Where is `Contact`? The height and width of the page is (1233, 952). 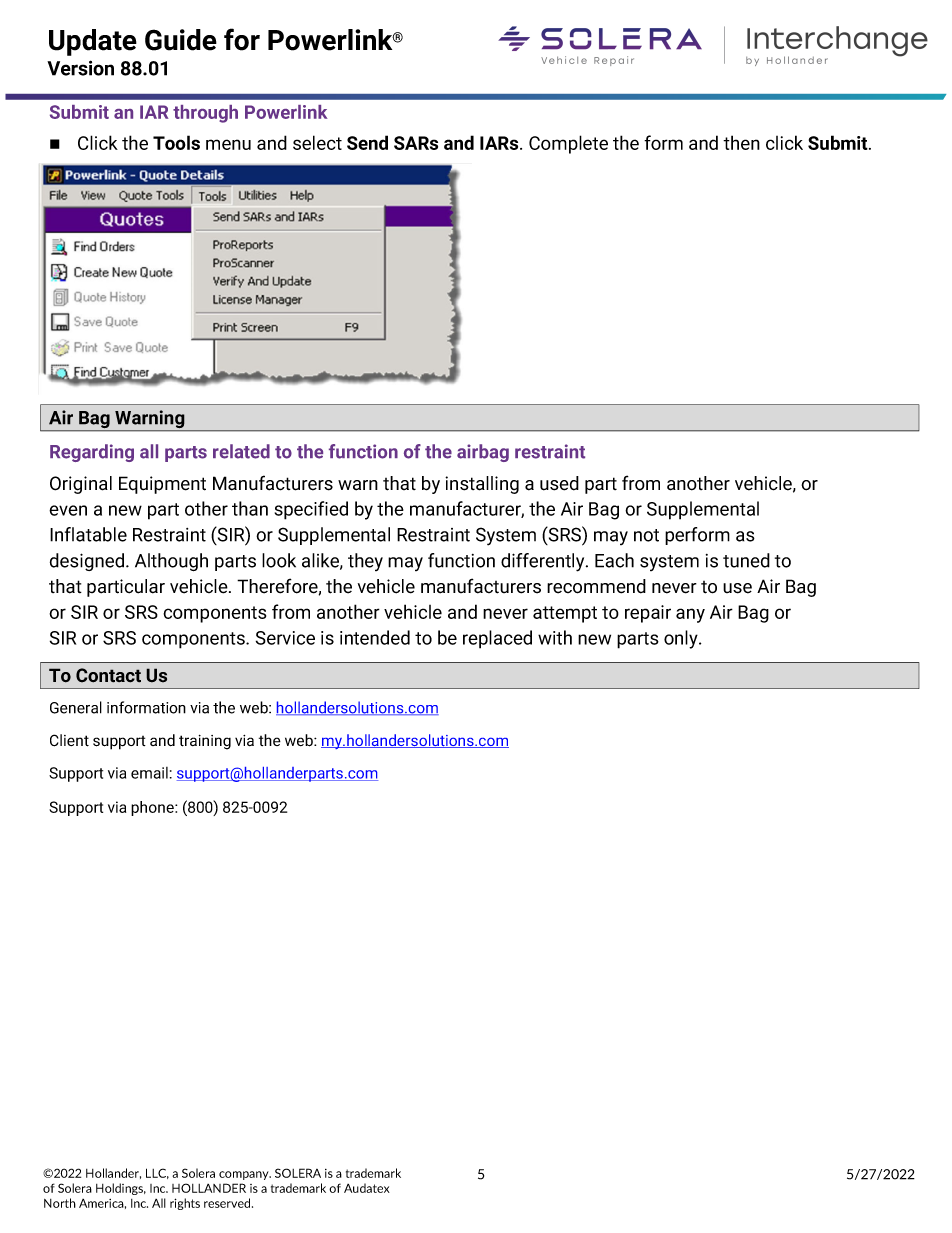 Contact is located at coordinates (108, 675).
